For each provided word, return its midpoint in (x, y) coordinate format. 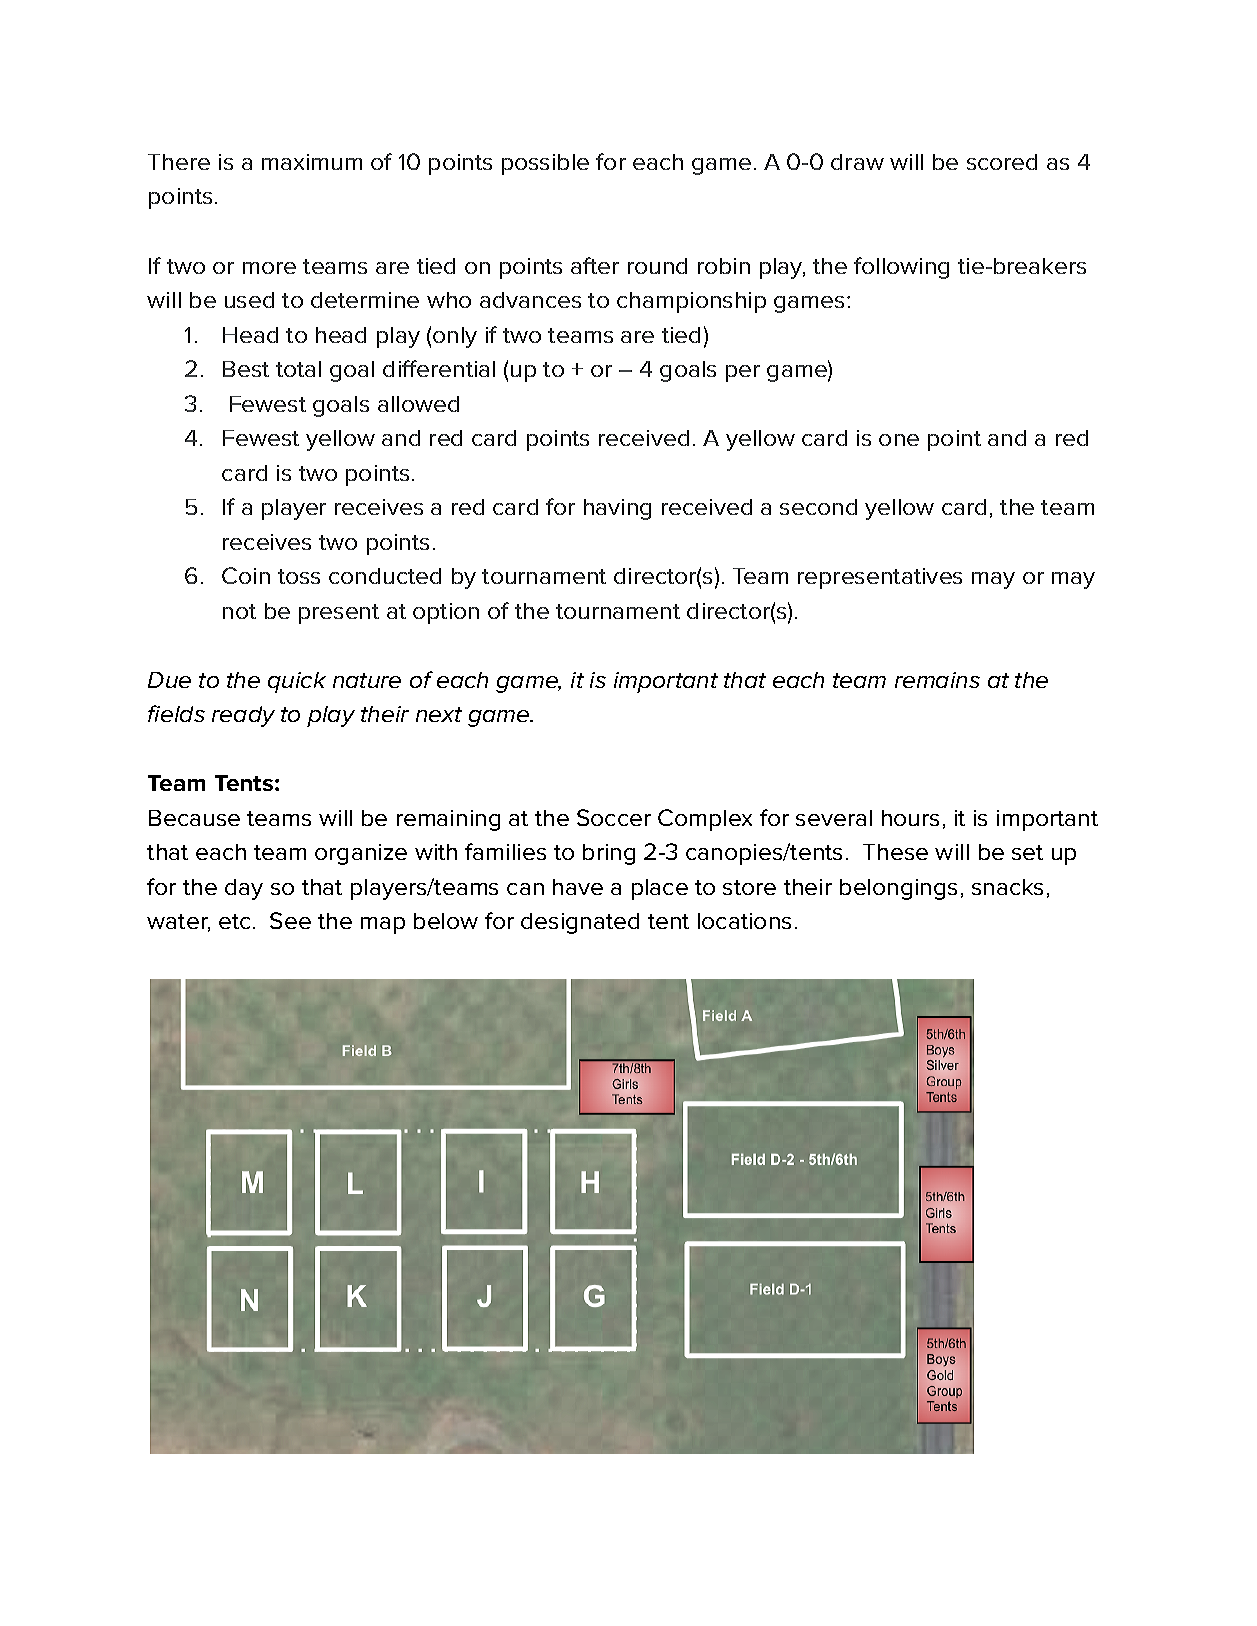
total (298, 369)
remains (937, 680)
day (244, 889)
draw (857, 162)
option (446, 613)
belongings (898, 889)
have (578, 887)
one (899, 440)
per (743, 373)
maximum (312, 162)
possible (545, 164)
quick (297, 682)
